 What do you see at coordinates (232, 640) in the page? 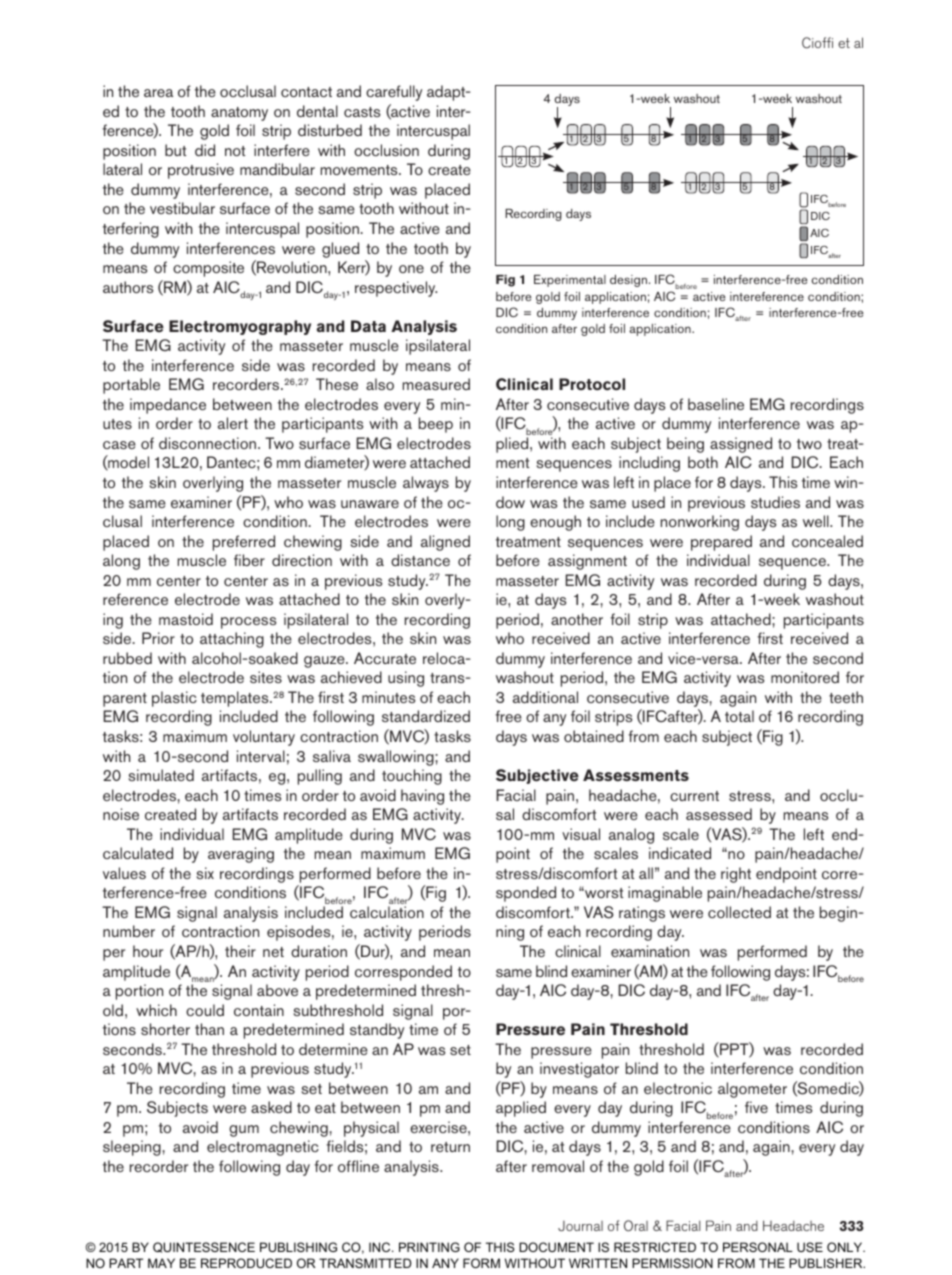
I see `attaching` at bounding box center [232, 640].
